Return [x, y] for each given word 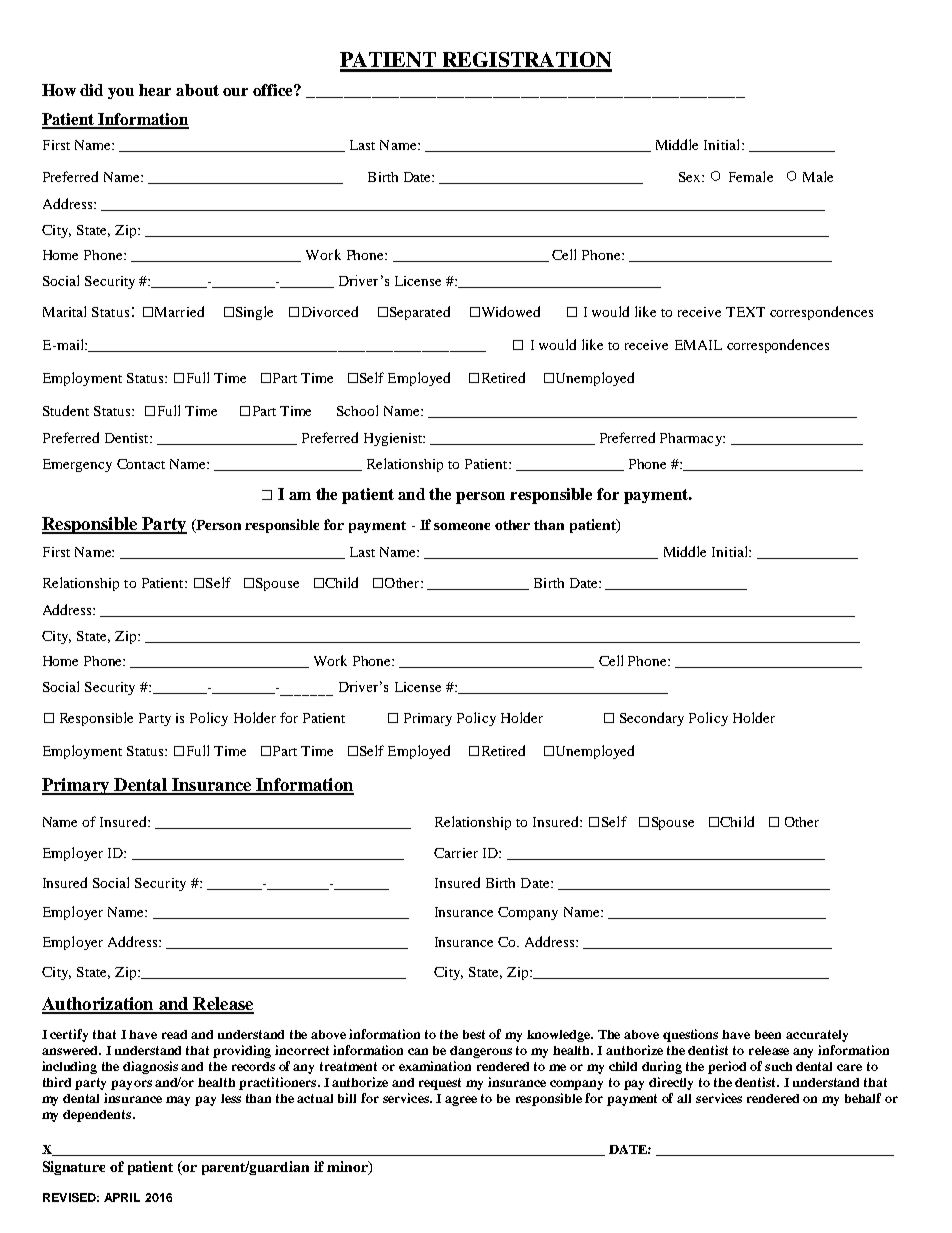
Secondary [652, 719]
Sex [691, 177]
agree [461, 1101]
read [174, 1034]
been [768, 1034]
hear [155, 90]
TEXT [745, 312]
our [235, 92]
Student [66, 410]
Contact [141, 464]
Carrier [456, 853]
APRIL [122, 1197]
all [684, 1098]
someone [462, 526]
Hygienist [394, 439]
